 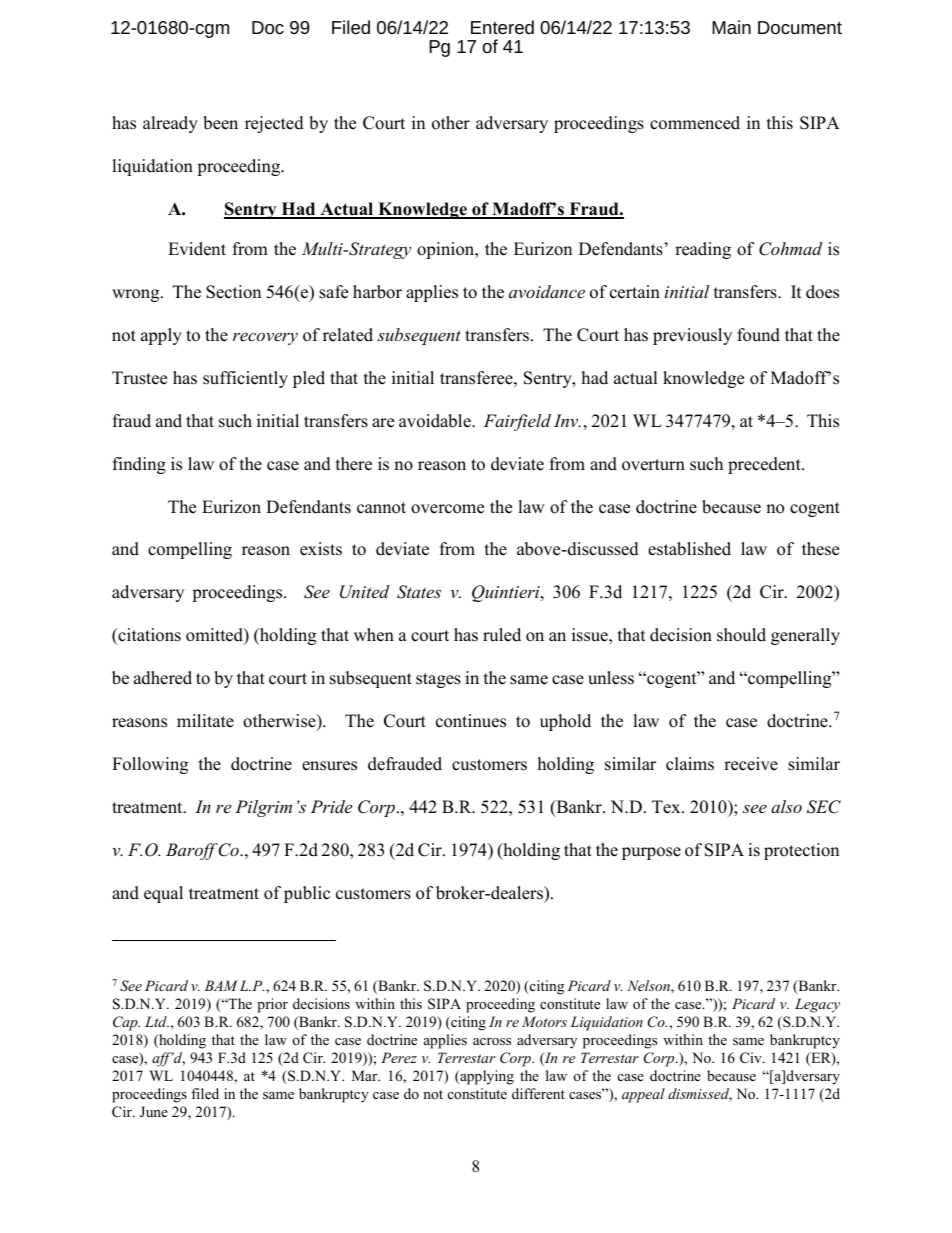 What do you see at coordinates (471, 721) in the screenshot?
I see `continues` at bounding box center [471, 721].
